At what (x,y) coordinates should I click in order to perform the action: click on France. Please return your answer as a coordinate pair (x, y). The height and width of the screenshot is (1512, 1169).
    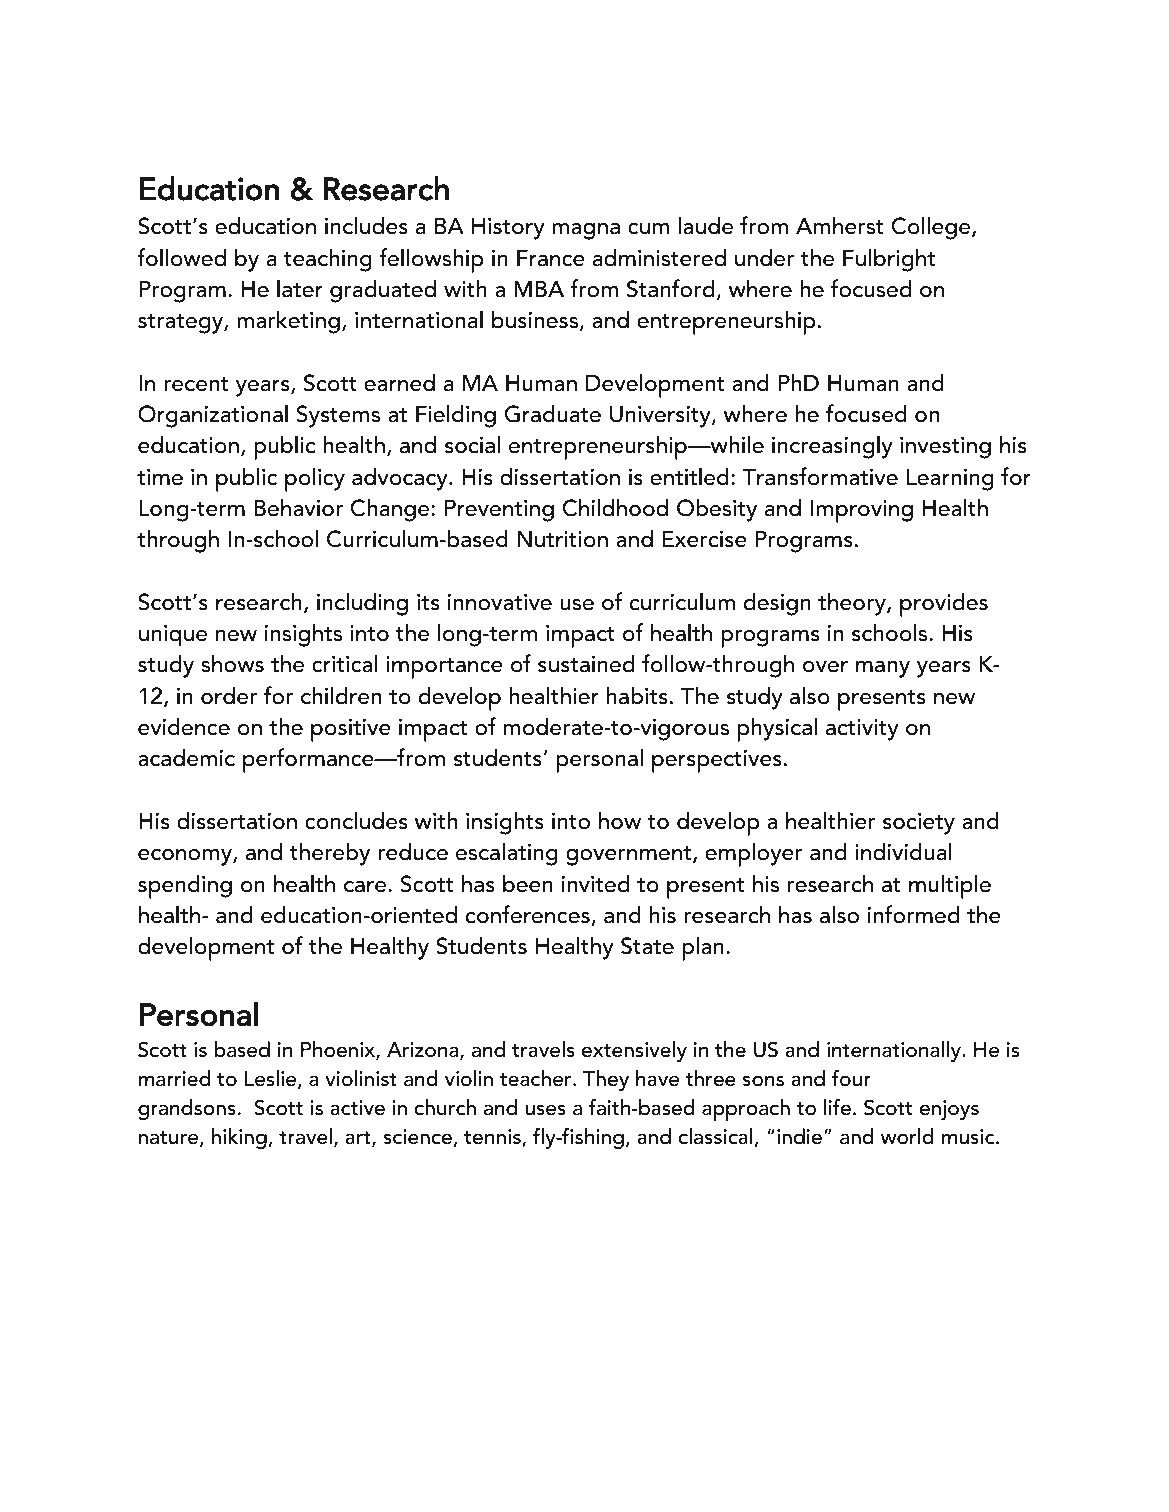
    Looking at the image, I should click on (551, 258).
